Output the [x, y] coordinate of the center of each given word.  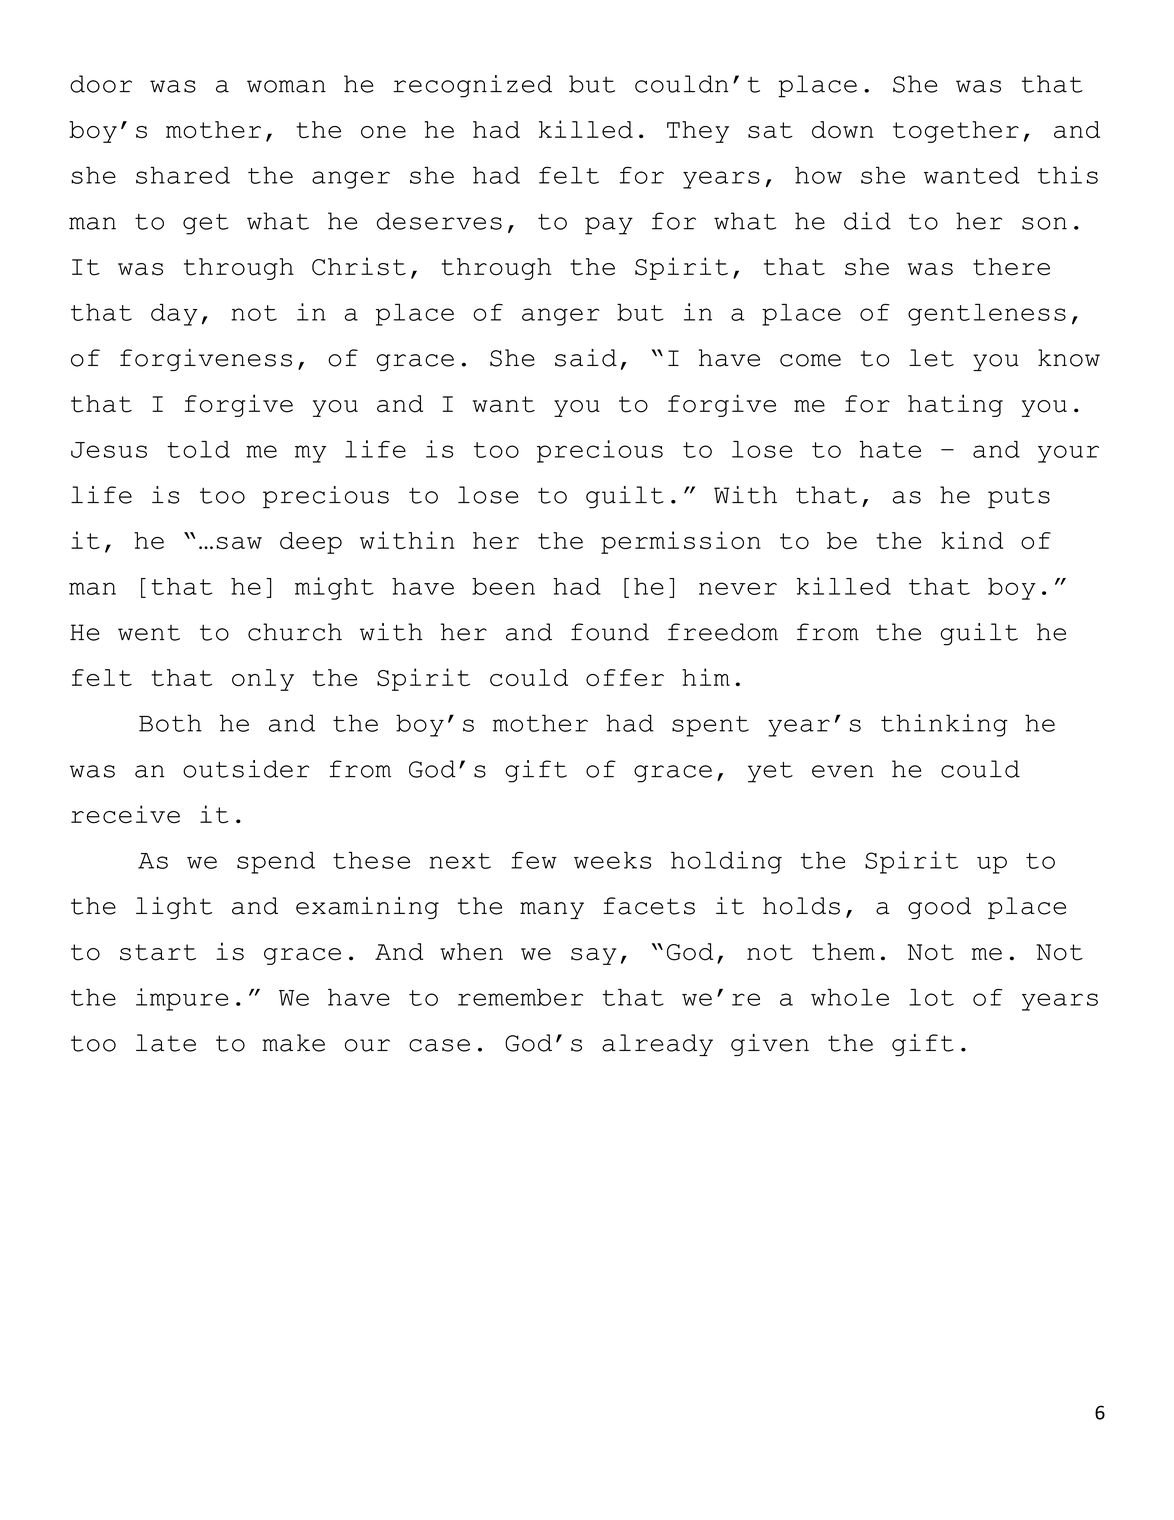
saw [239, 543]
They [698, 132]
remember [520, 997]
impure [182, 999]
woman [286, 86]
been [503, 586]
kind [972, 540]
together [956, 132]
